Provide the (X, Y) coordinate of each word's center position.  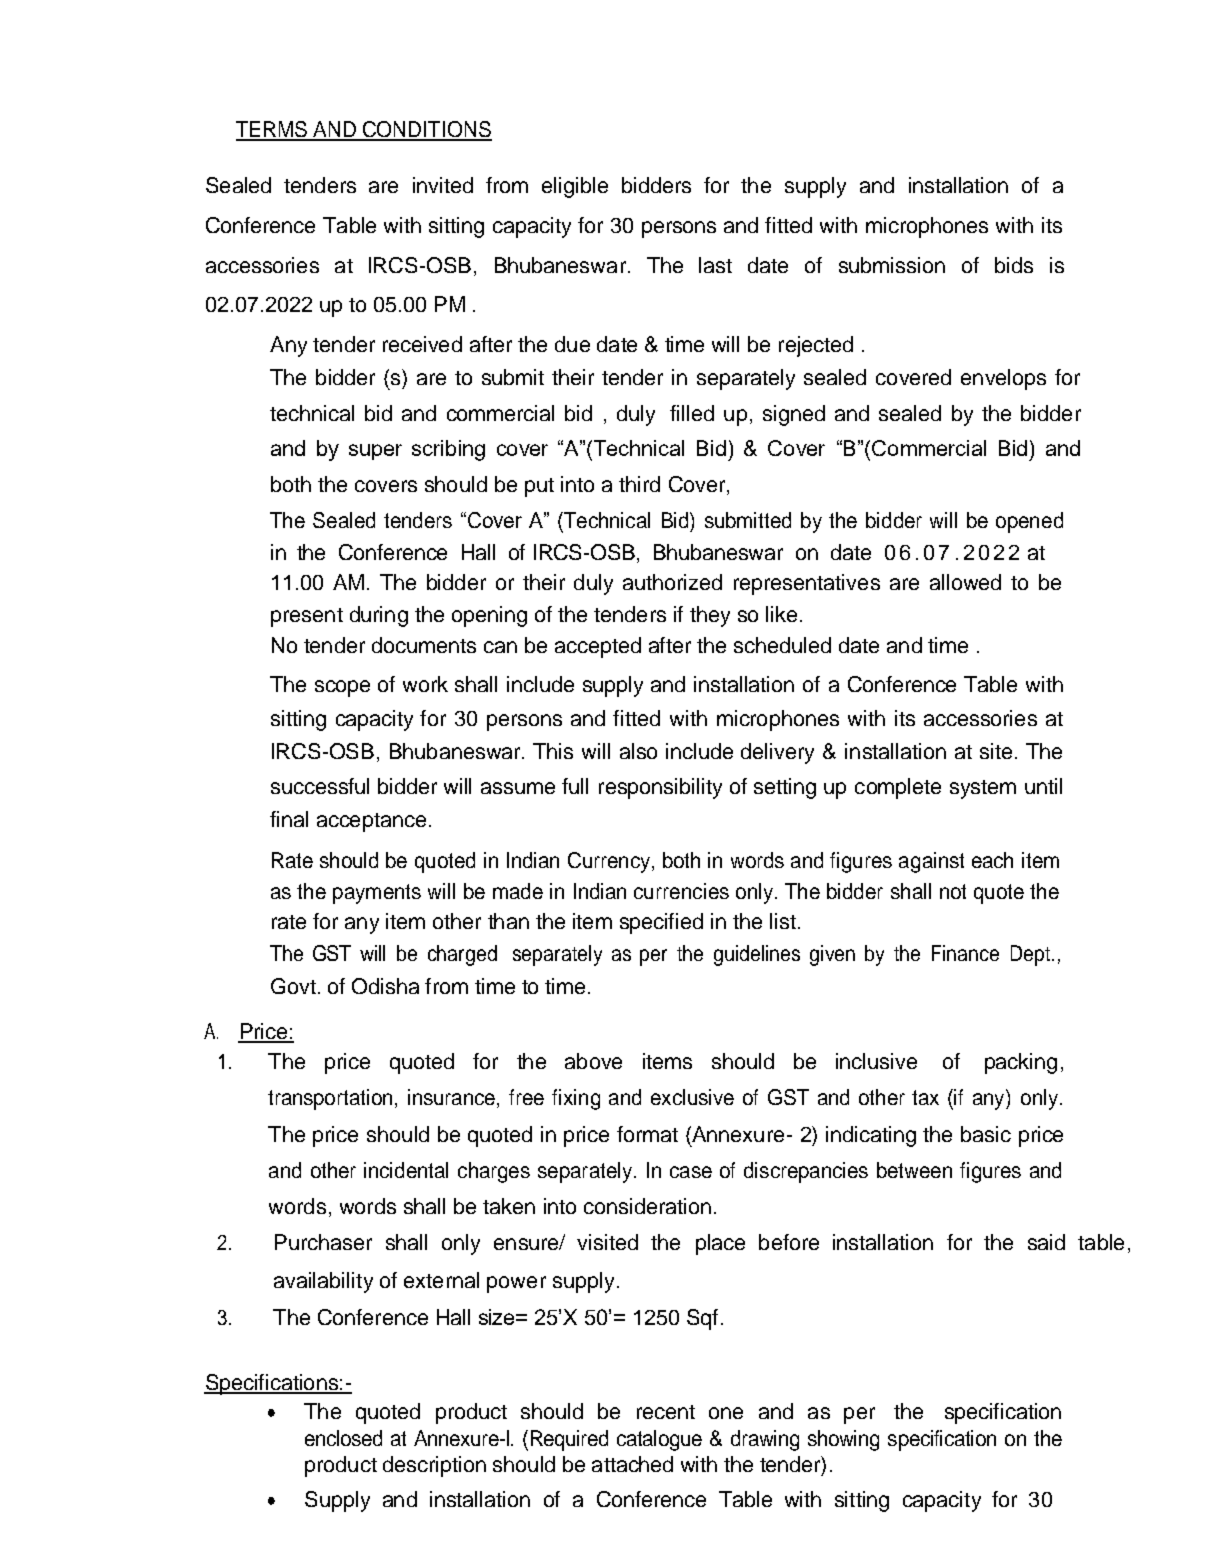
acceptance (371, 822)
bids (1014, 265)
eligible (575, 187)
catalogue (659, 1440)
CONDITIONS (426, 130)
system (983, 789)
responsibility (660, 788)
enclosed (343, 1438)
